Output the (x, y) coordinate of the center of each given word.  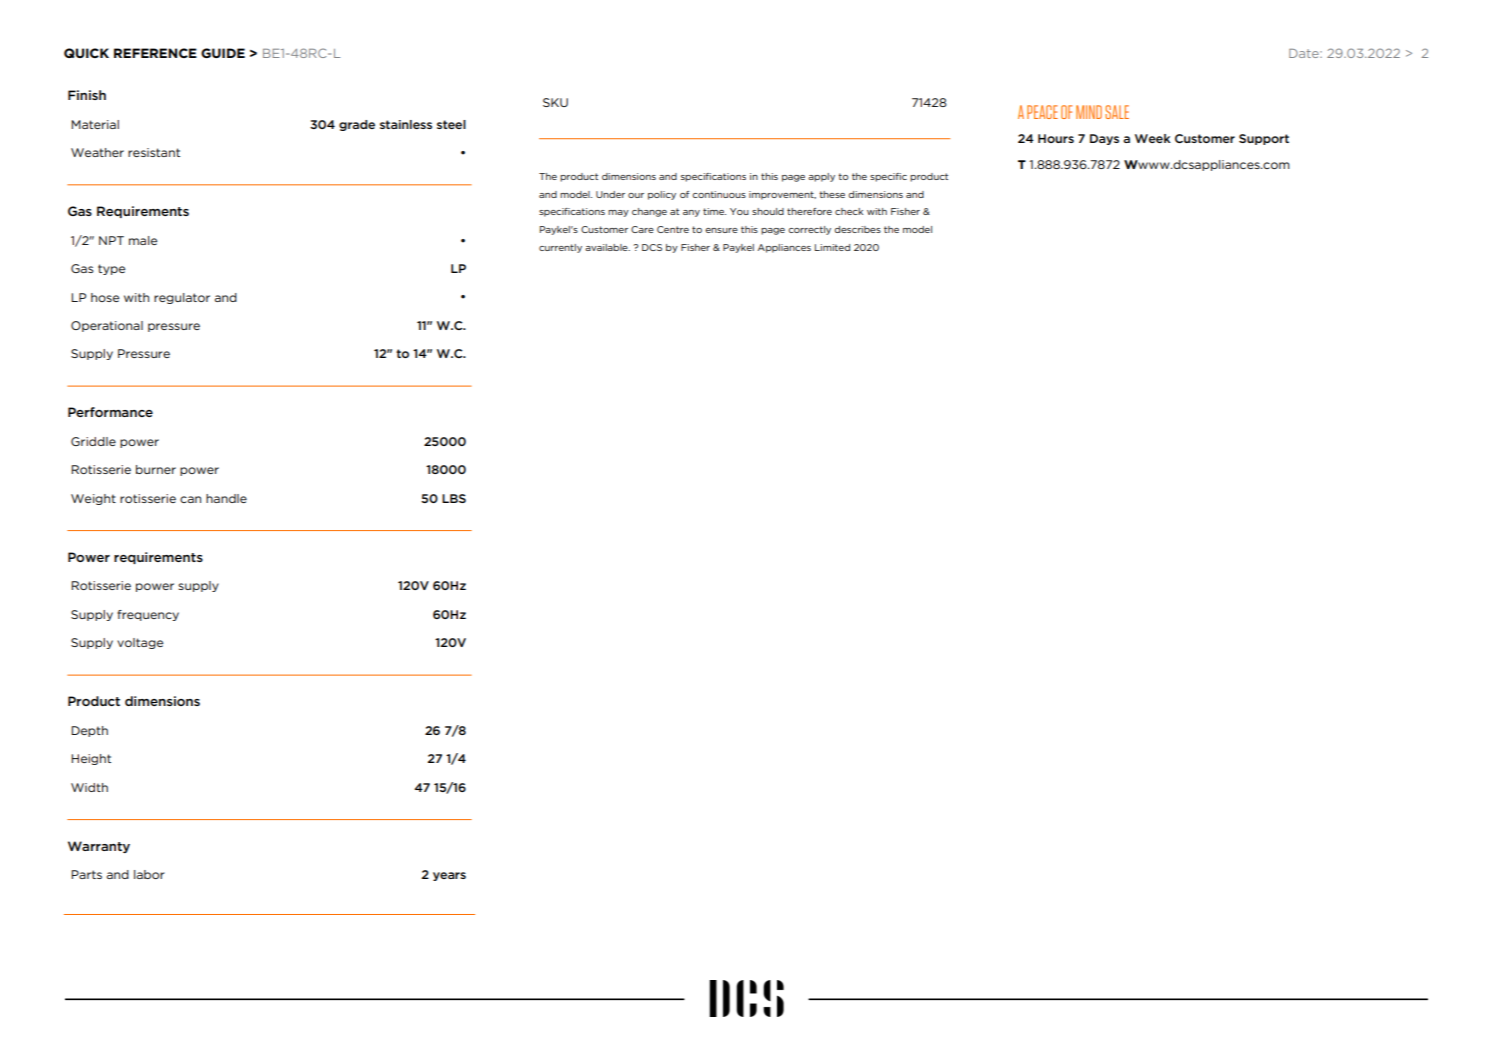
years (449, 876)
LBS (454, 498)
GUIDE (223, 53)
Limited (832, 247)
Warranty (99, 847)
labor (149, 874)
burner (156, 469)
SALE (1117, 112)
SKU (555, 102)
